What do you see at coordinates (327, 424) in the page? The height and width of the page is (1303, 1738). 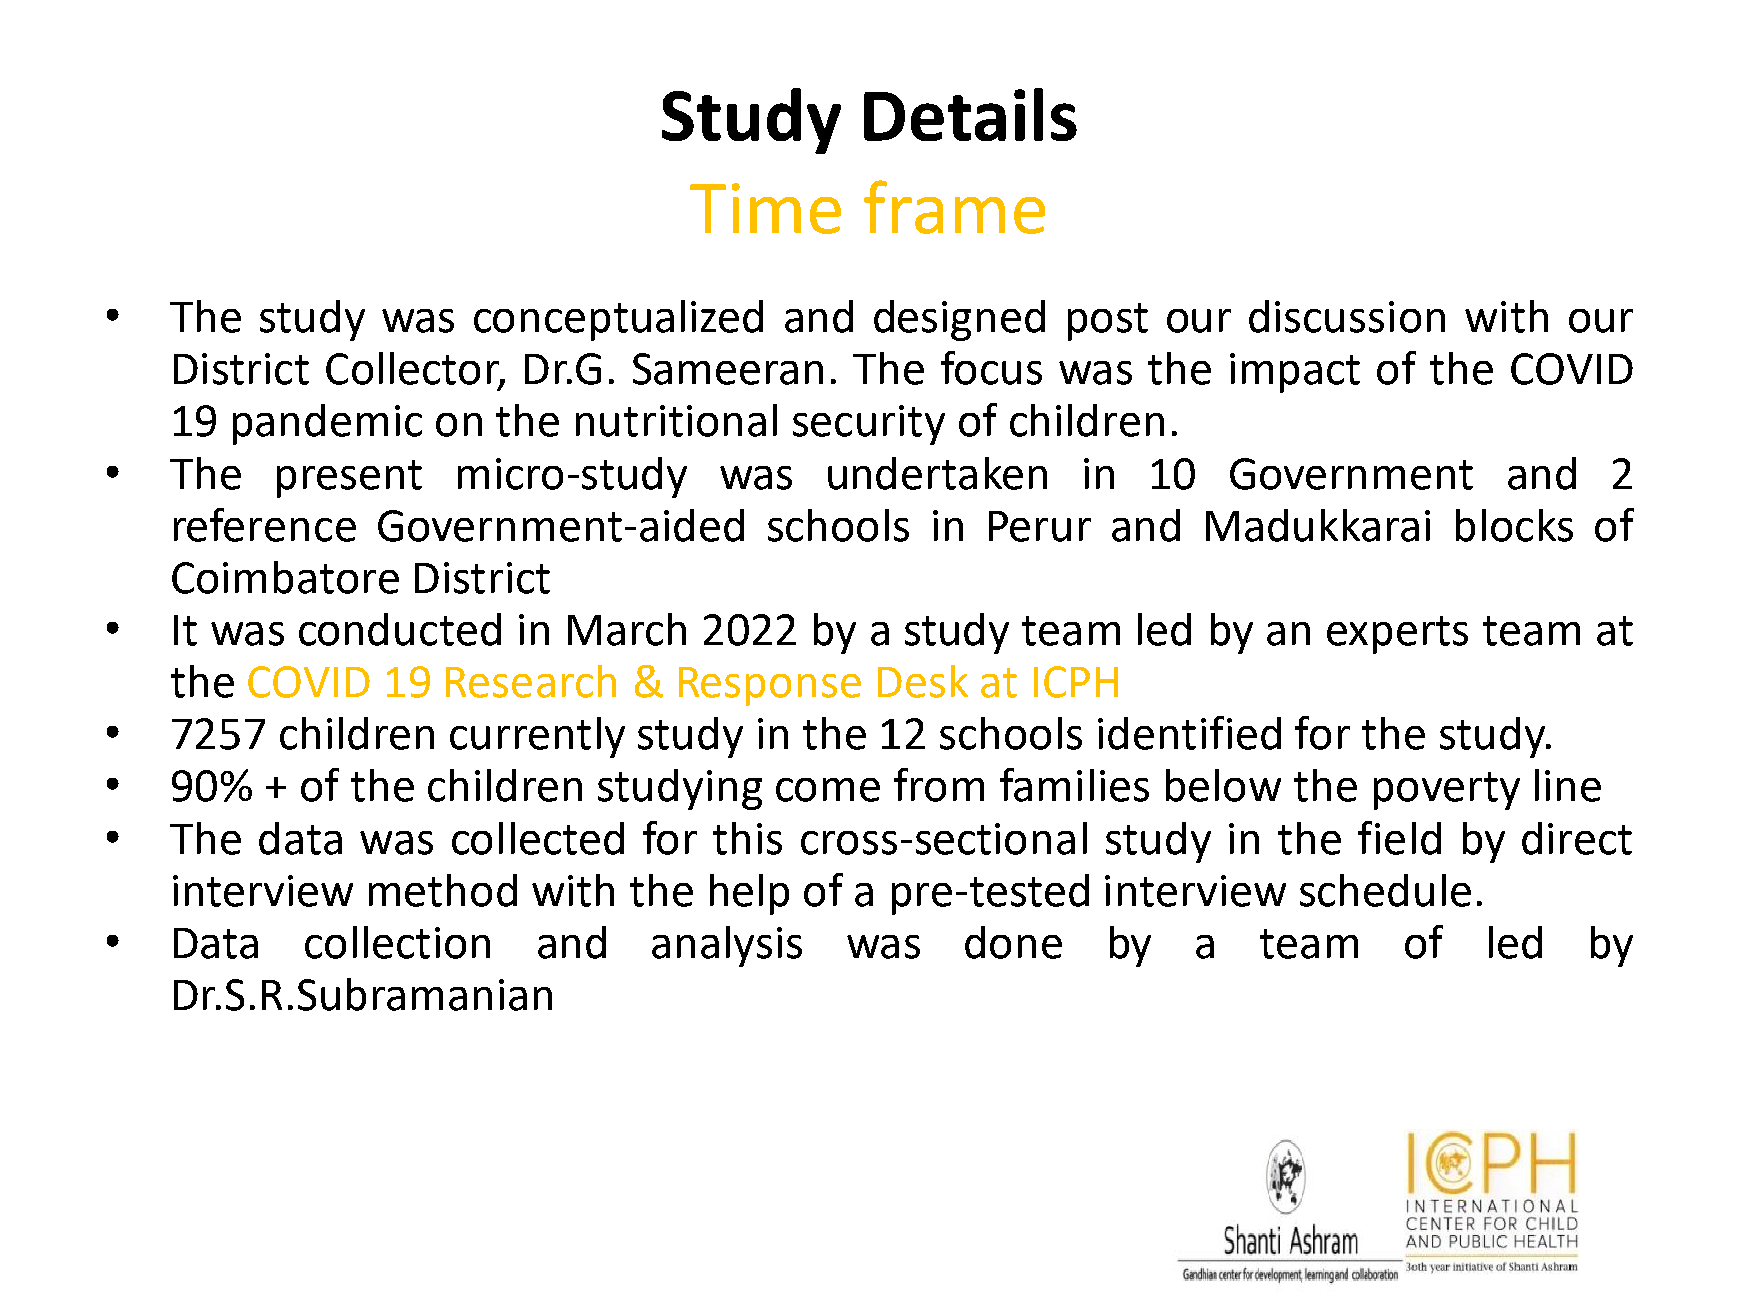 I see `pandemic` at bounding box center [327, 424].
